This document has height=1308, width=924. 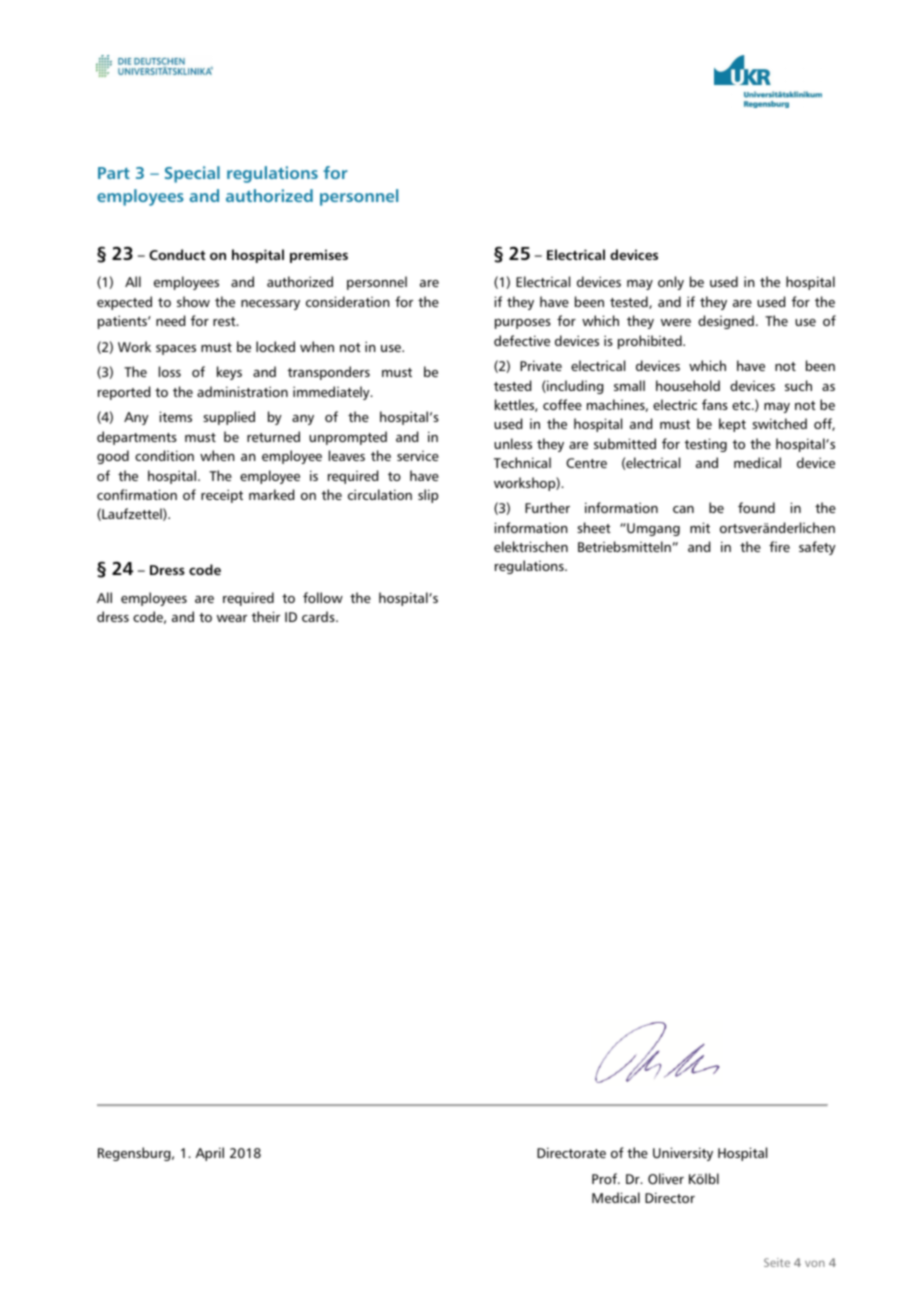 I want to click on only, so click(x=671, y=283).
